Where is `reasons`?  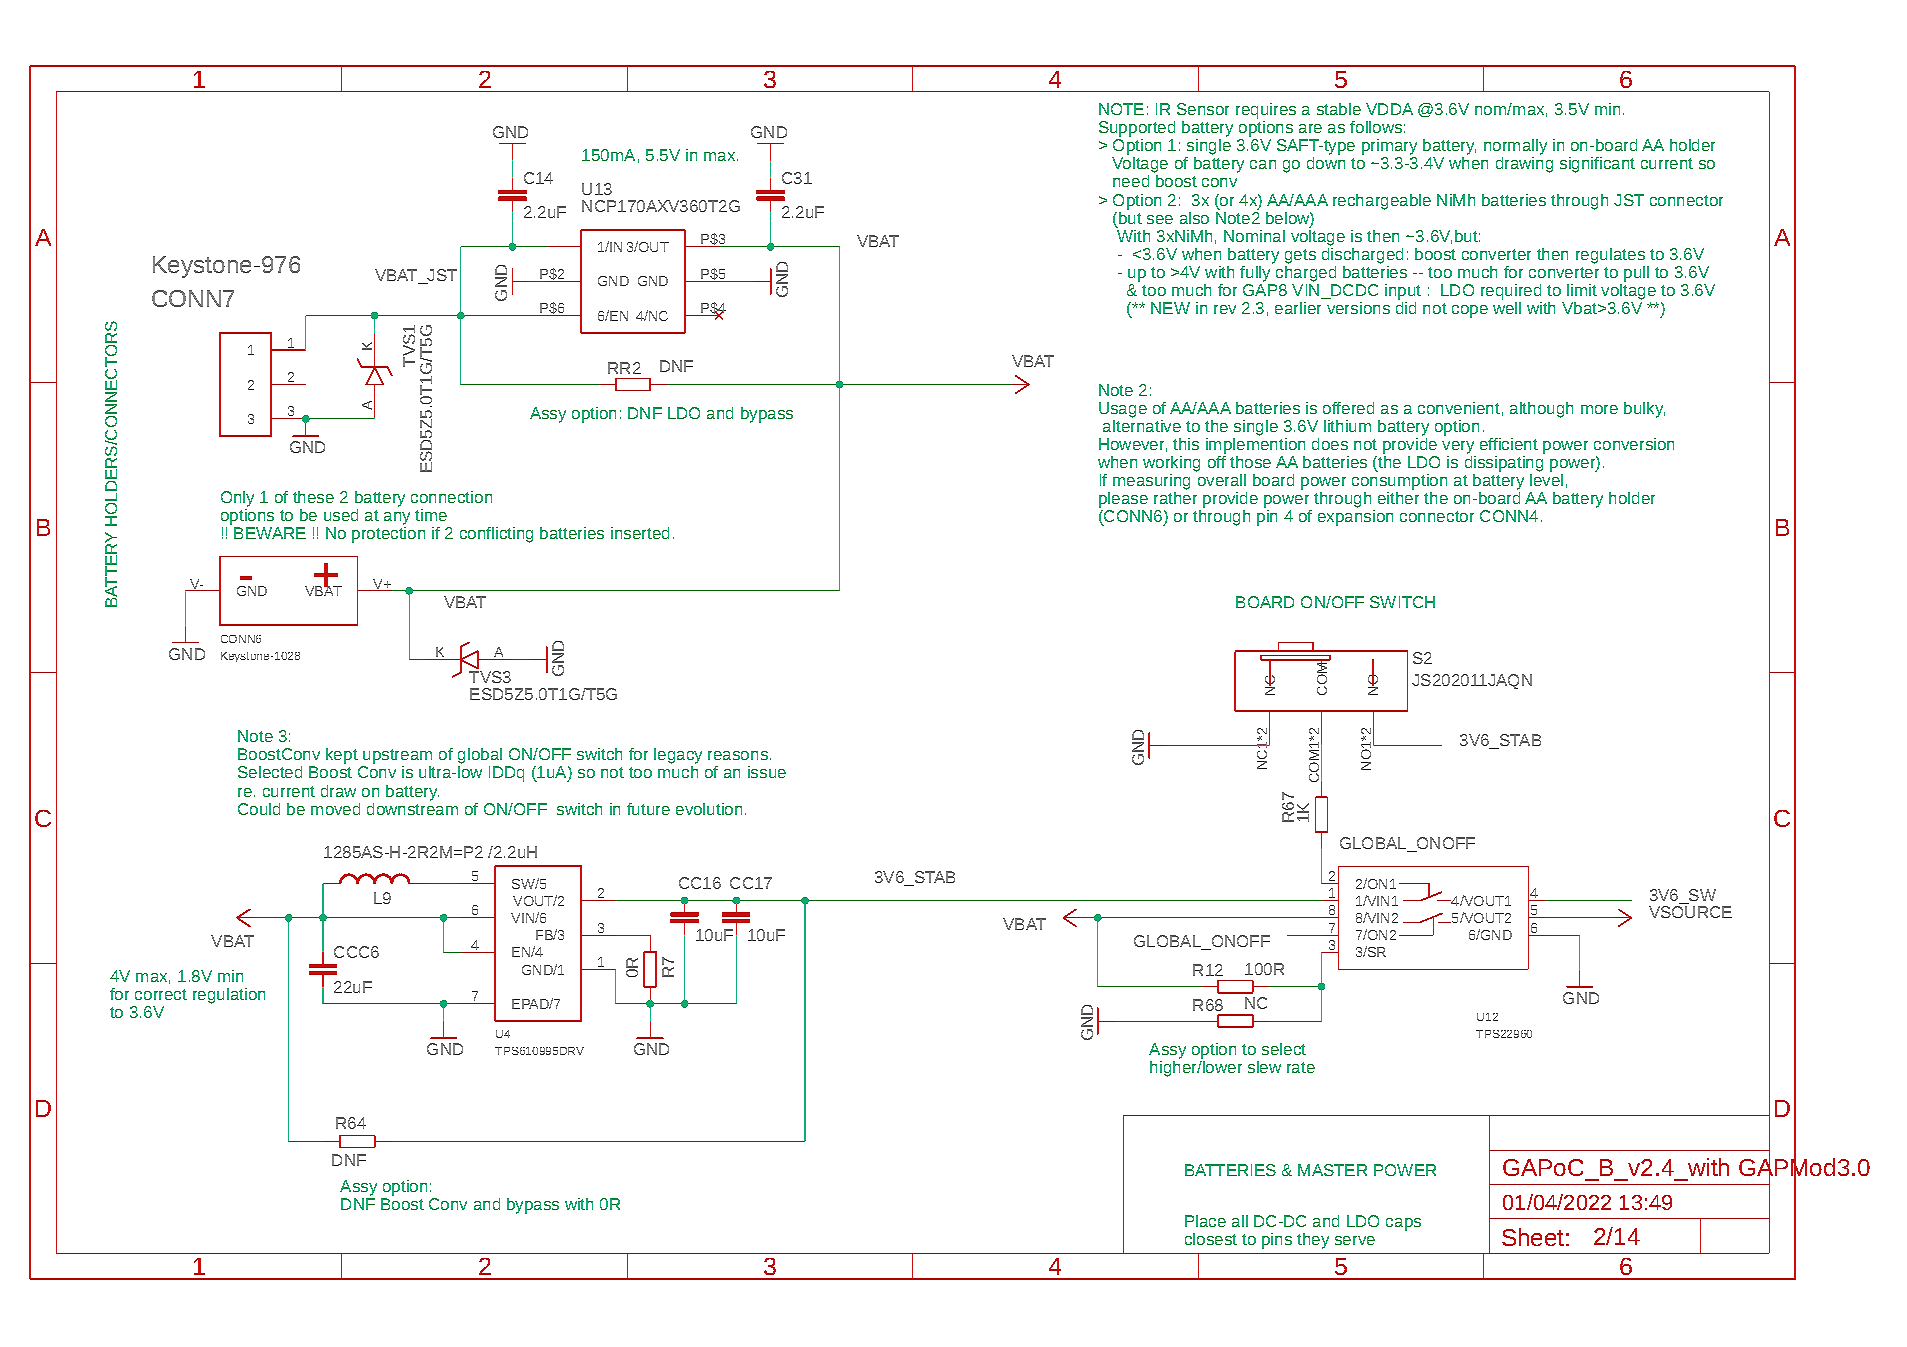
reasons is located at coordinates (738, 755).
